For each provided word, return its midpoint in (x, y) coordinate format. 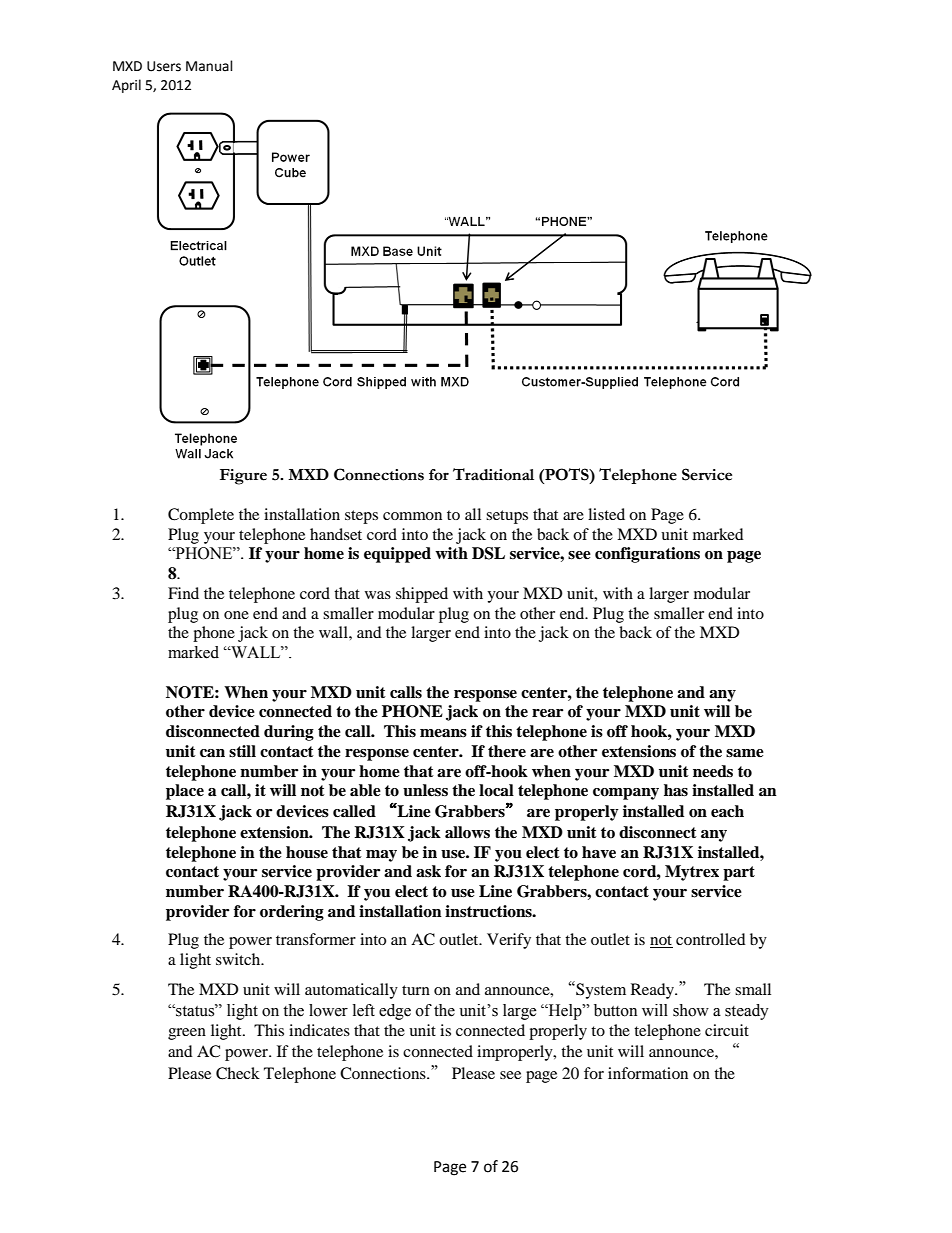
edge (395, 1012)
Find (183, 593)
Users (164, 66)
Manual (209, 66)
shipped (422, 595)
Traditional (493, 474)
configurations (647, 555)
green (187, 1034)
